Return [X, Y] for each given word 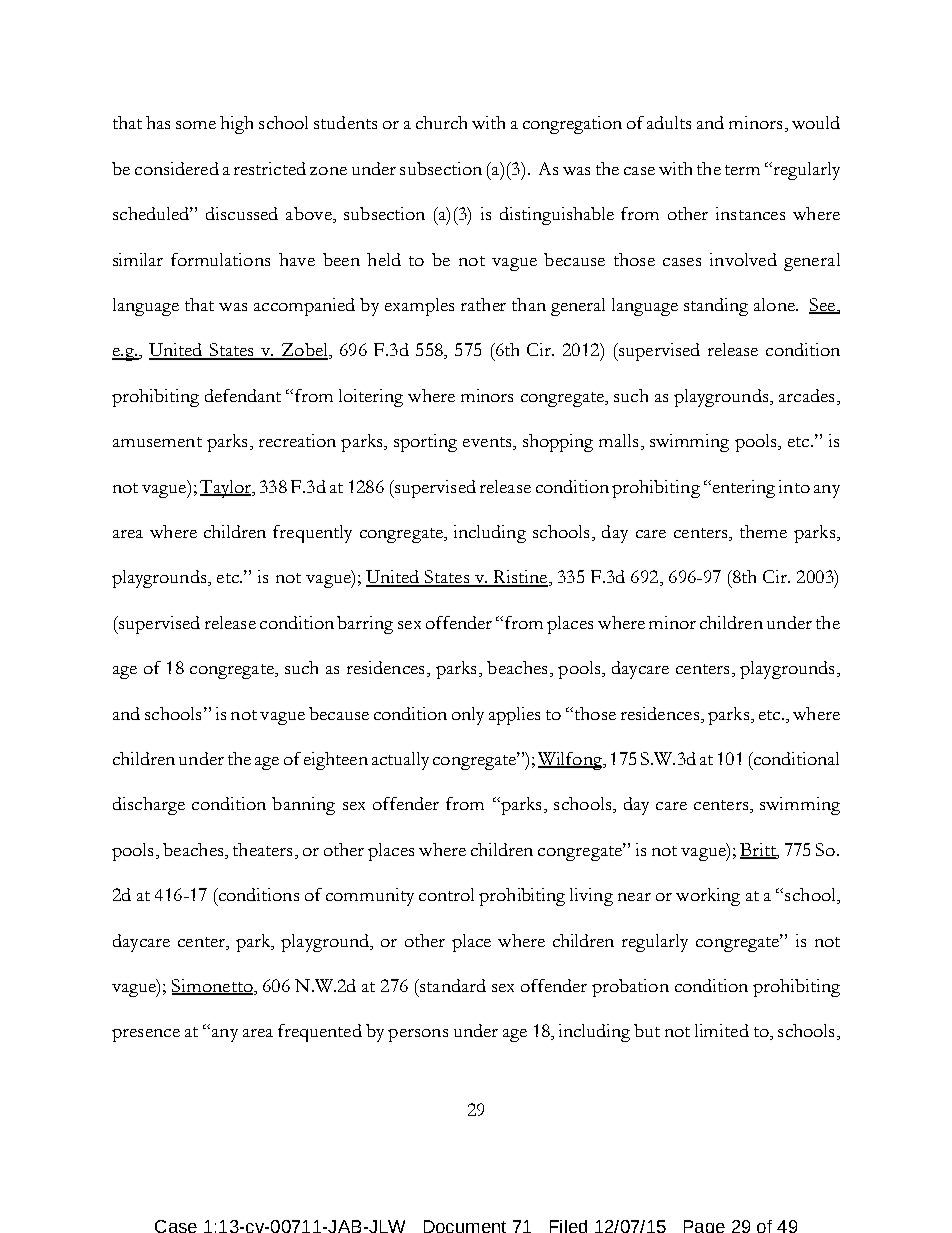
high [236, 125]
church [441, 122]
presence [146, 1035]
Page [704, 1226]
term [742, 170]
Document [465, 1226]
